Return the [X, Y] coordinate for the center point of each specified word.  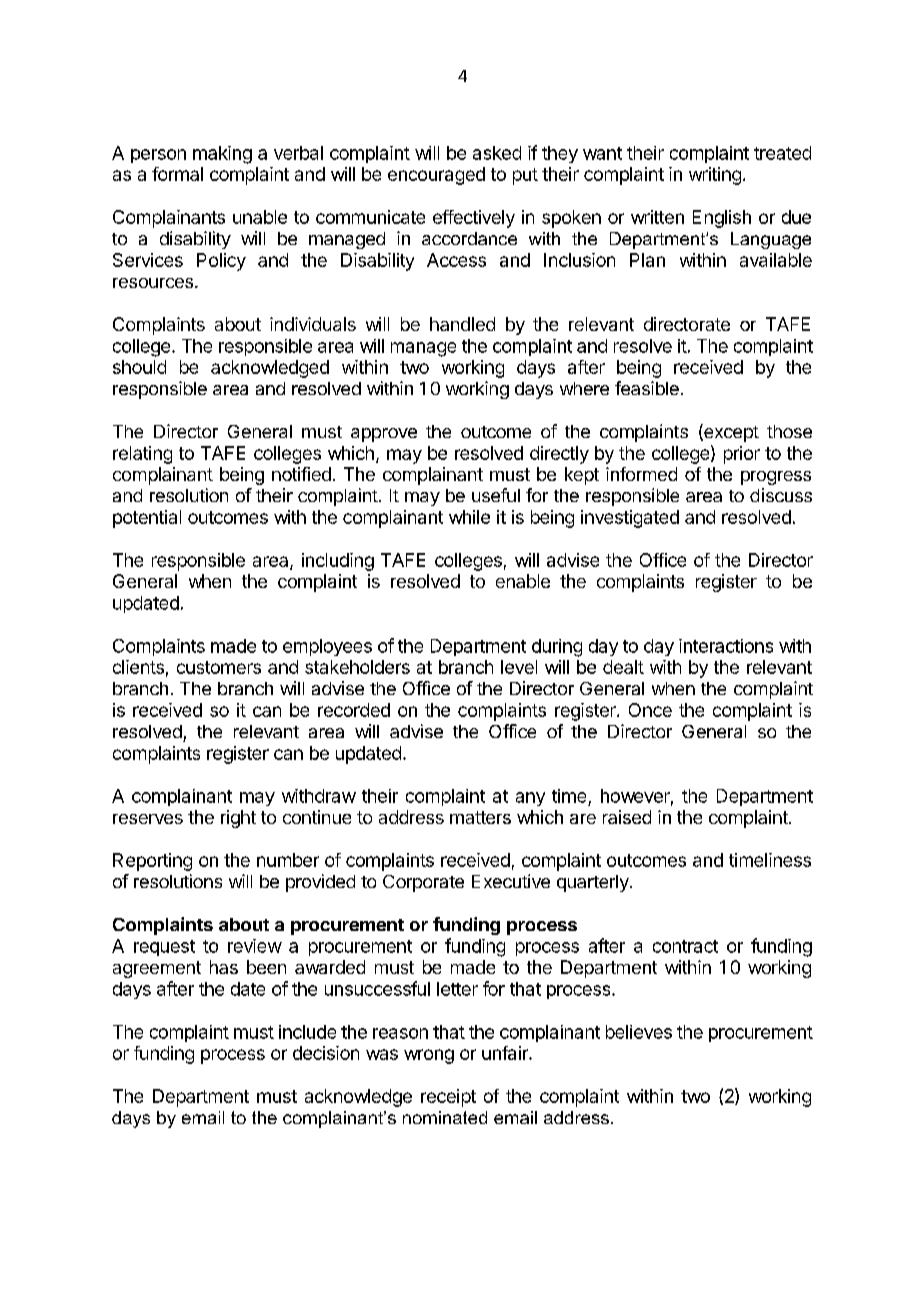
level [519, 667]
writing [715, 176]
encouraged [436, 176]
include [307, 1032]
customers [219, 667]
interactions [726, 646]
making [222, 155]
